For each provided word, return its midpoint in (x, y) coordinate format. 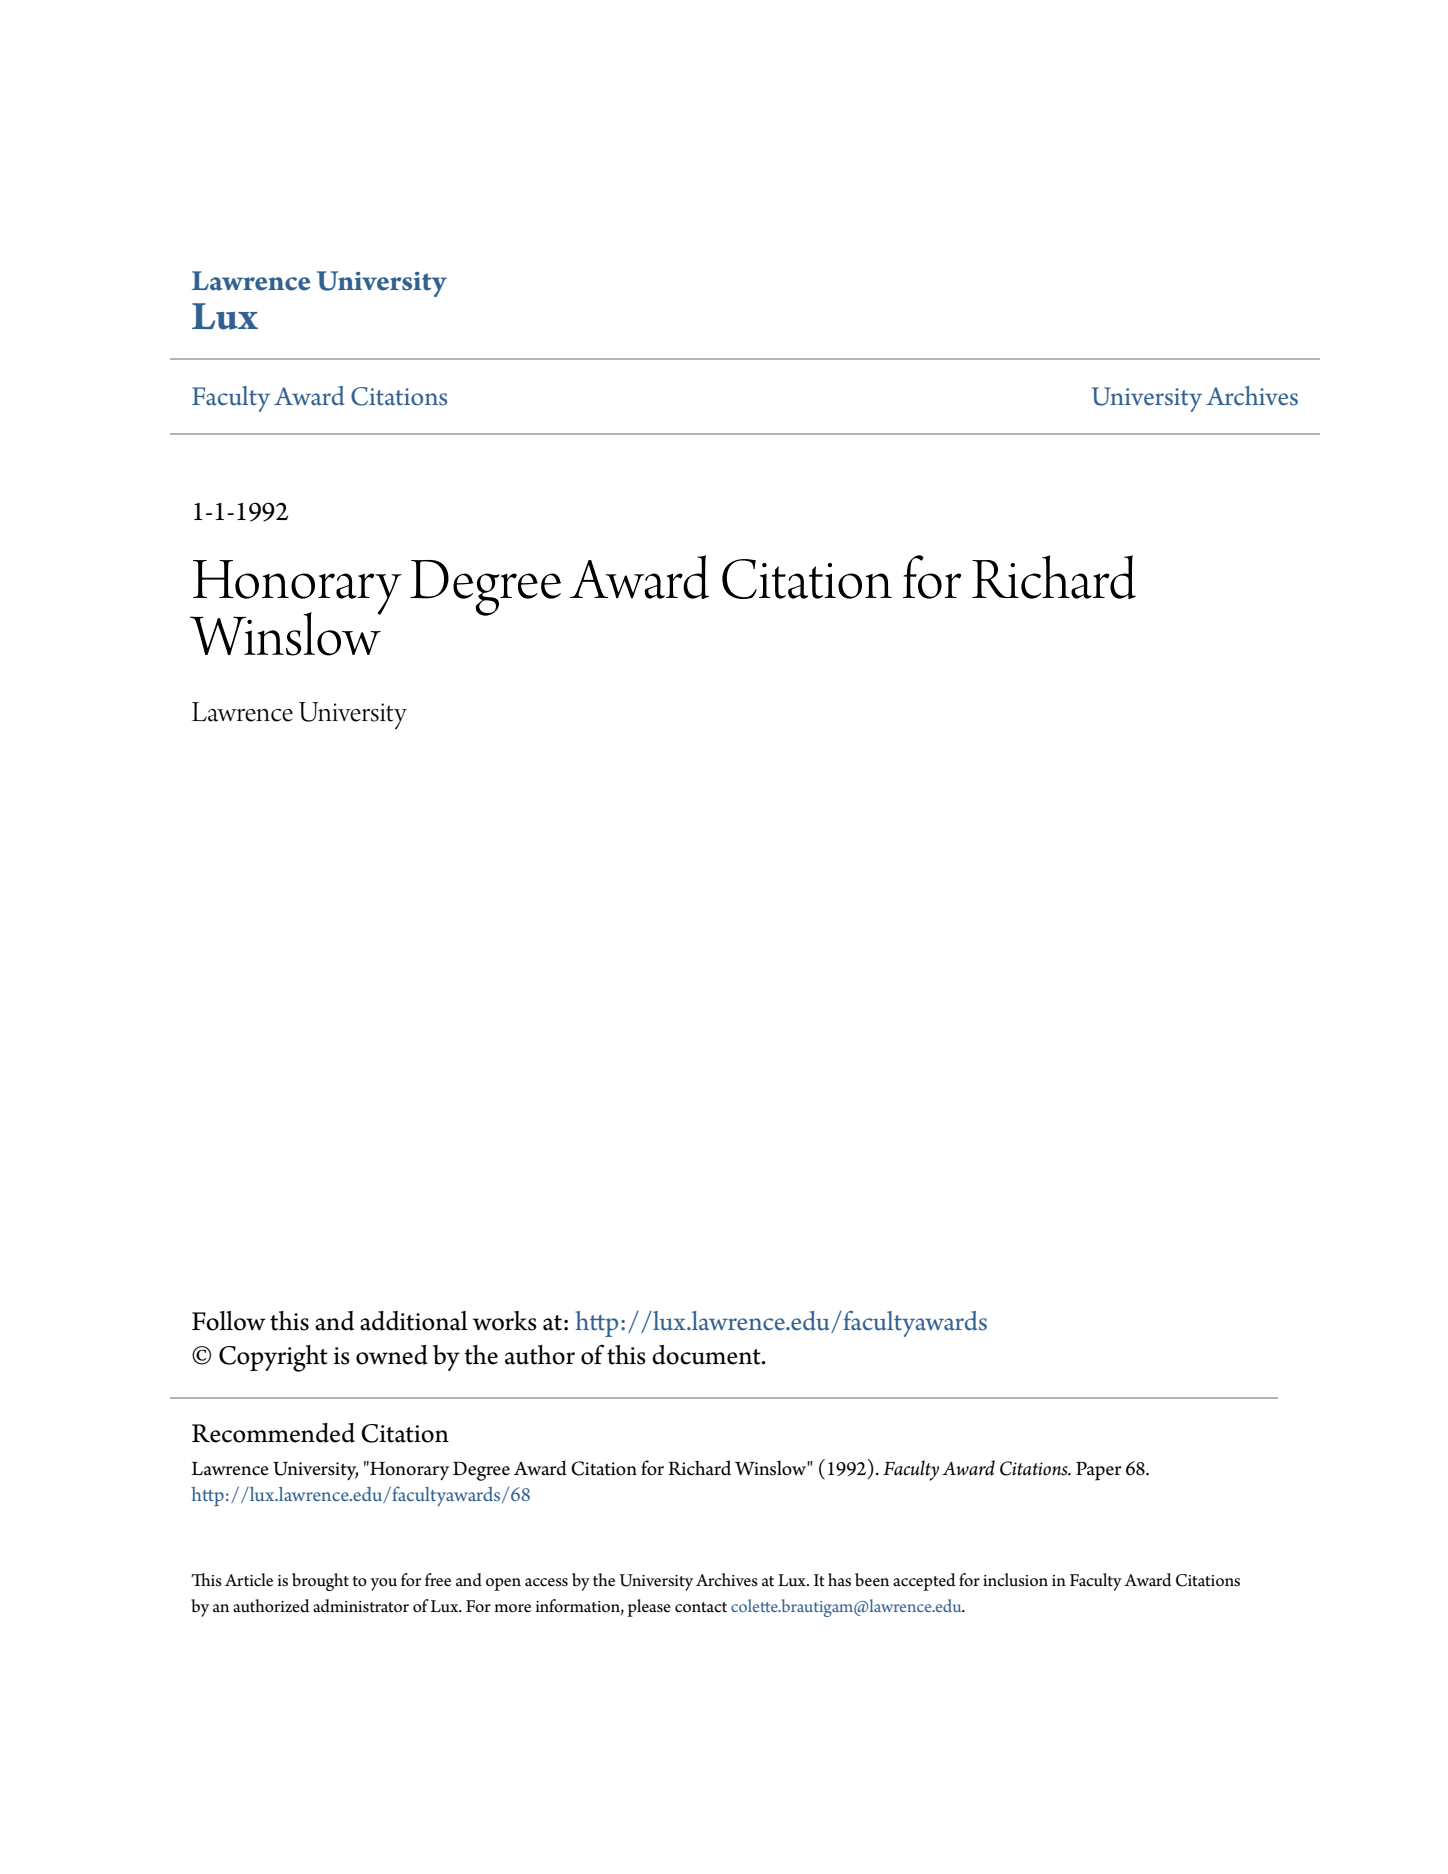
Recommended (273, 1433)
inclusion (1015, 1580)
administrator (361, 1606)
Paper (1099, 1471)
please (649, 1608)
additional (414, 1321)
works (505, 1321)
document (707, 1355)
